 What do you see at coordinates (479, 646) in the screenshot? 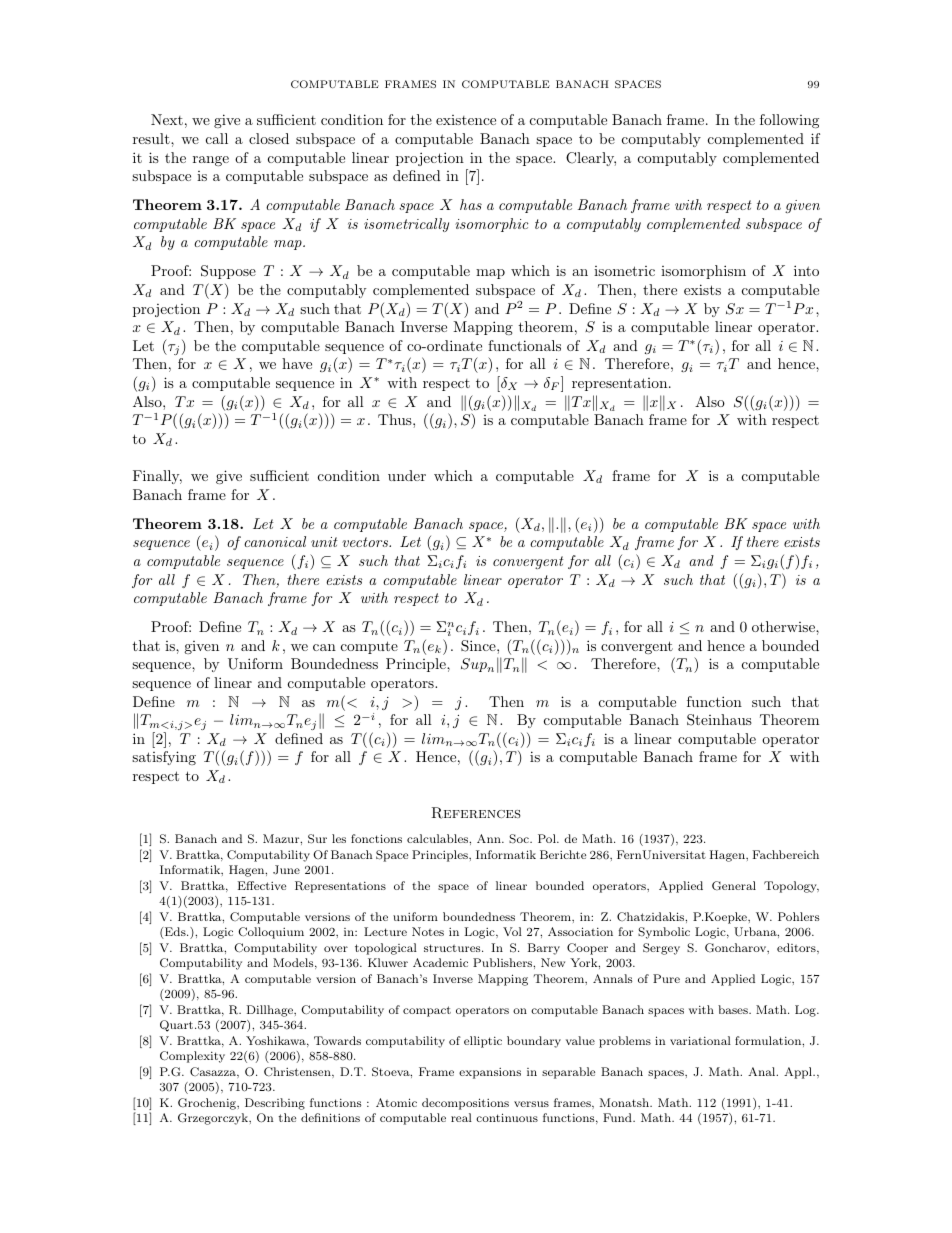
I see `Since` at bounding box center [479, 646].
